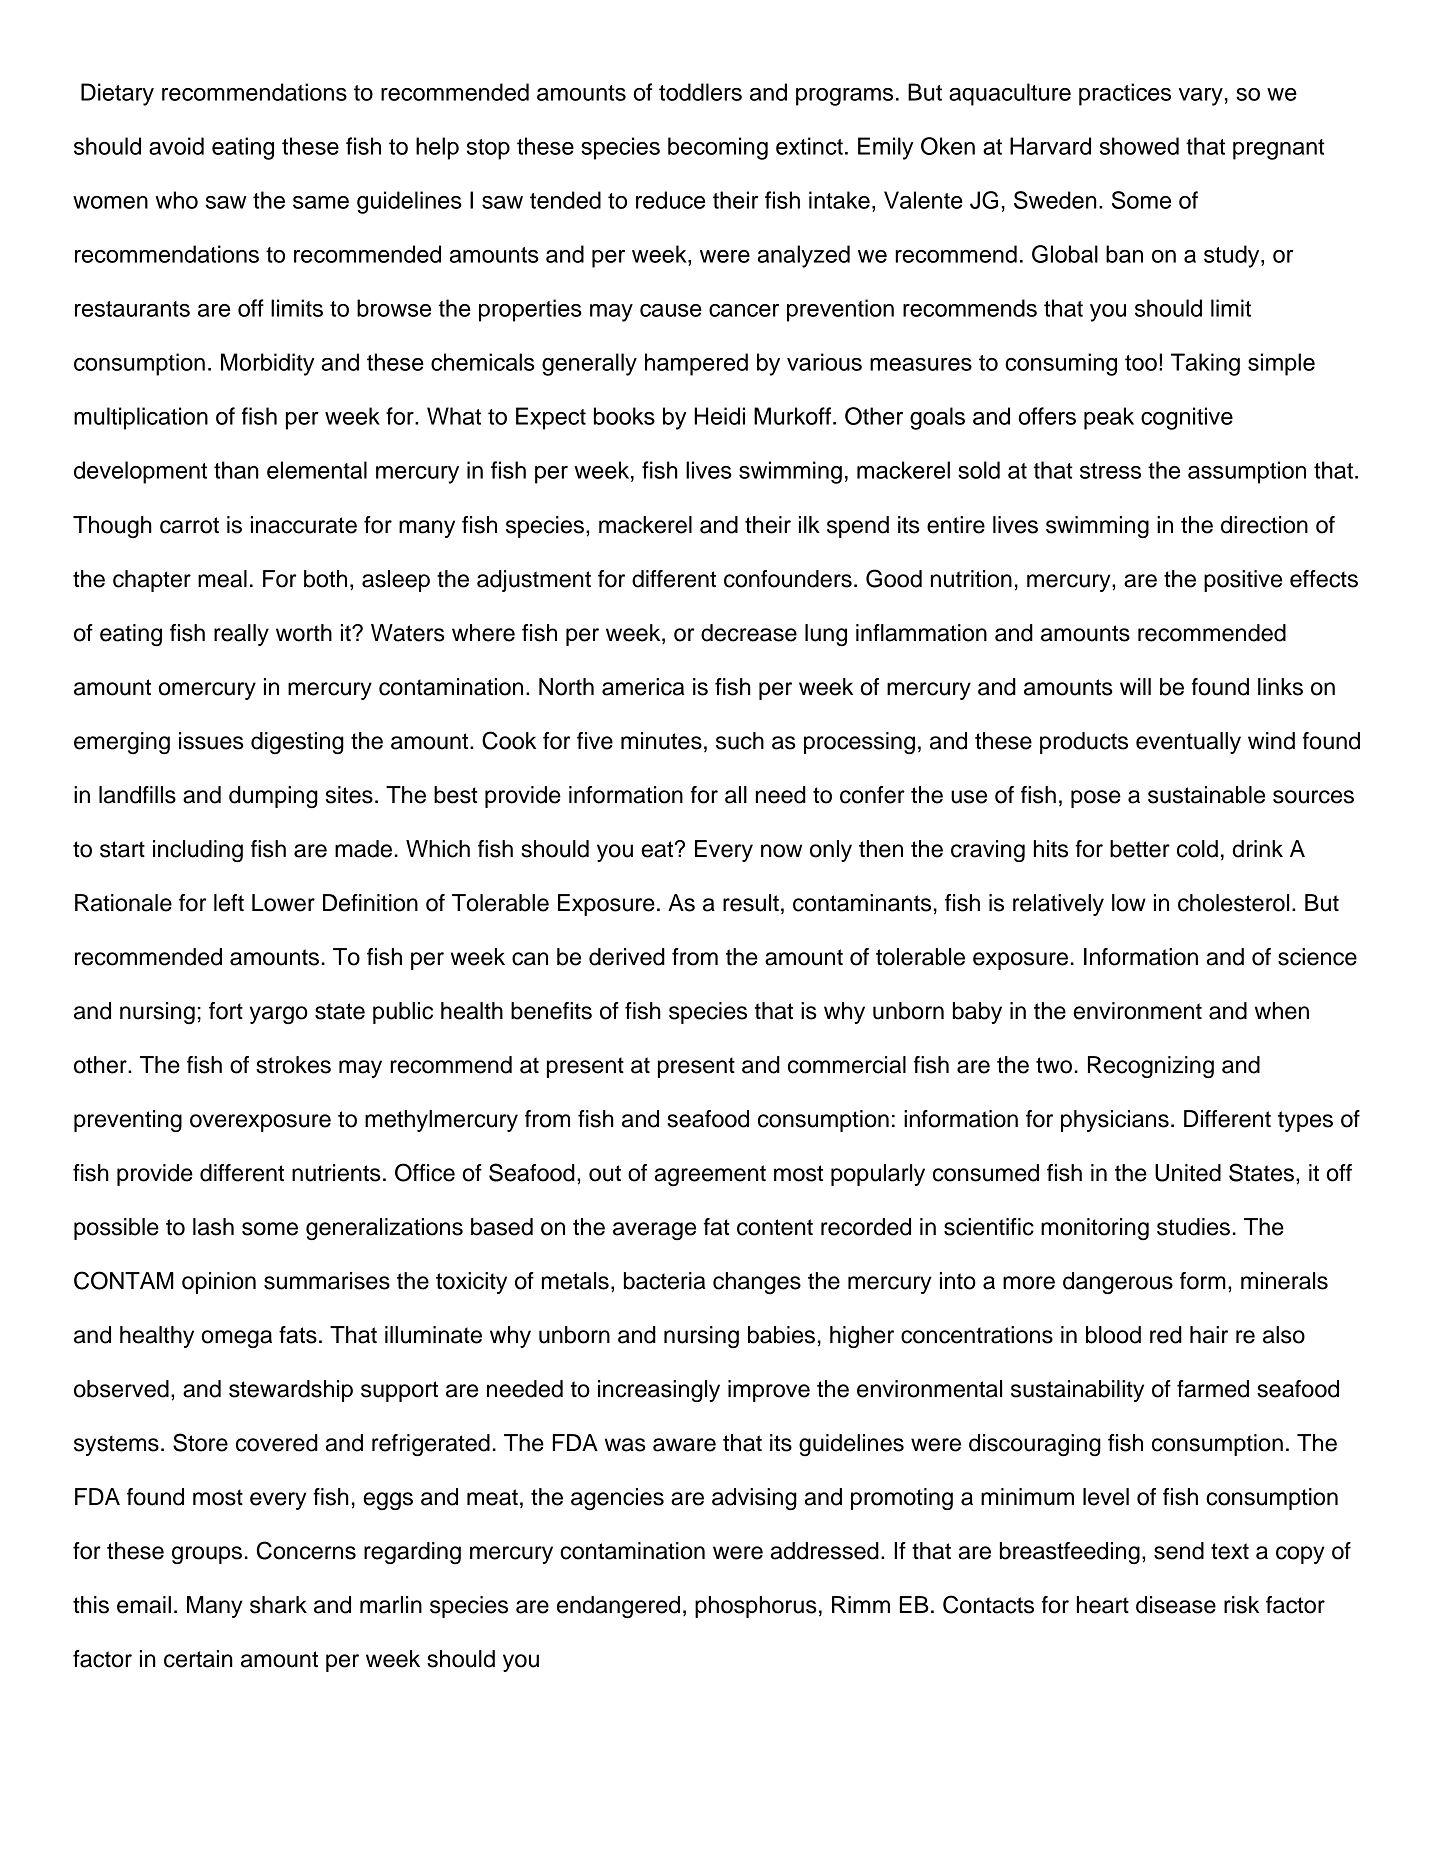  Describe the element at coordinates (226, 1011) in the image. I see `fort` at that location.
